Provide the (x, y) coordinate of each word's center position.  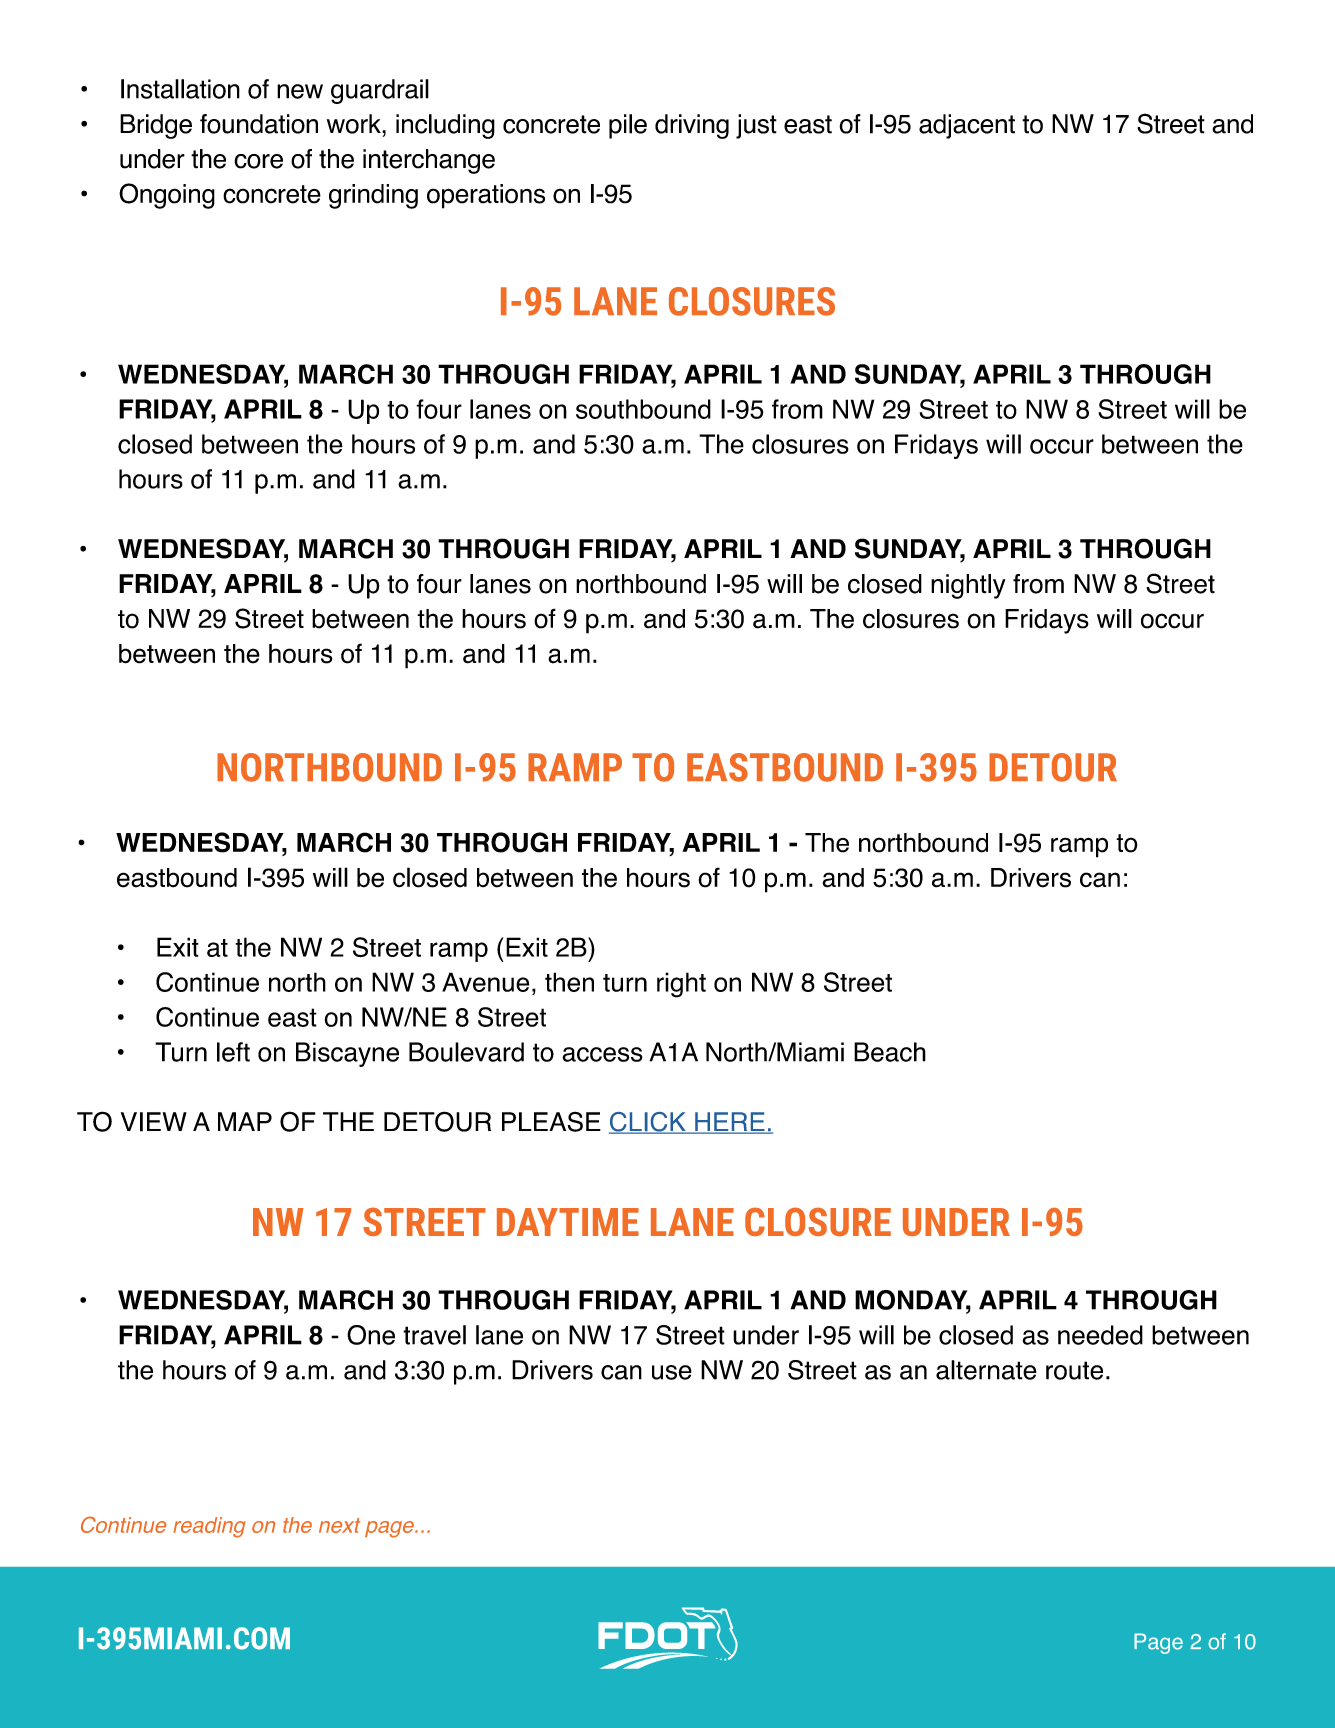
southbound (643, 409)
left (233, 1052)
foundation (259, 124)
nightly (968, 586)
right (681, 985)
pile (628, 126)
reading (209, 1527)
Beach (890, 1052)
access (602, 1054)
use (672, 1372)
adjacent (967, 126)
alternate (986, 1370)
